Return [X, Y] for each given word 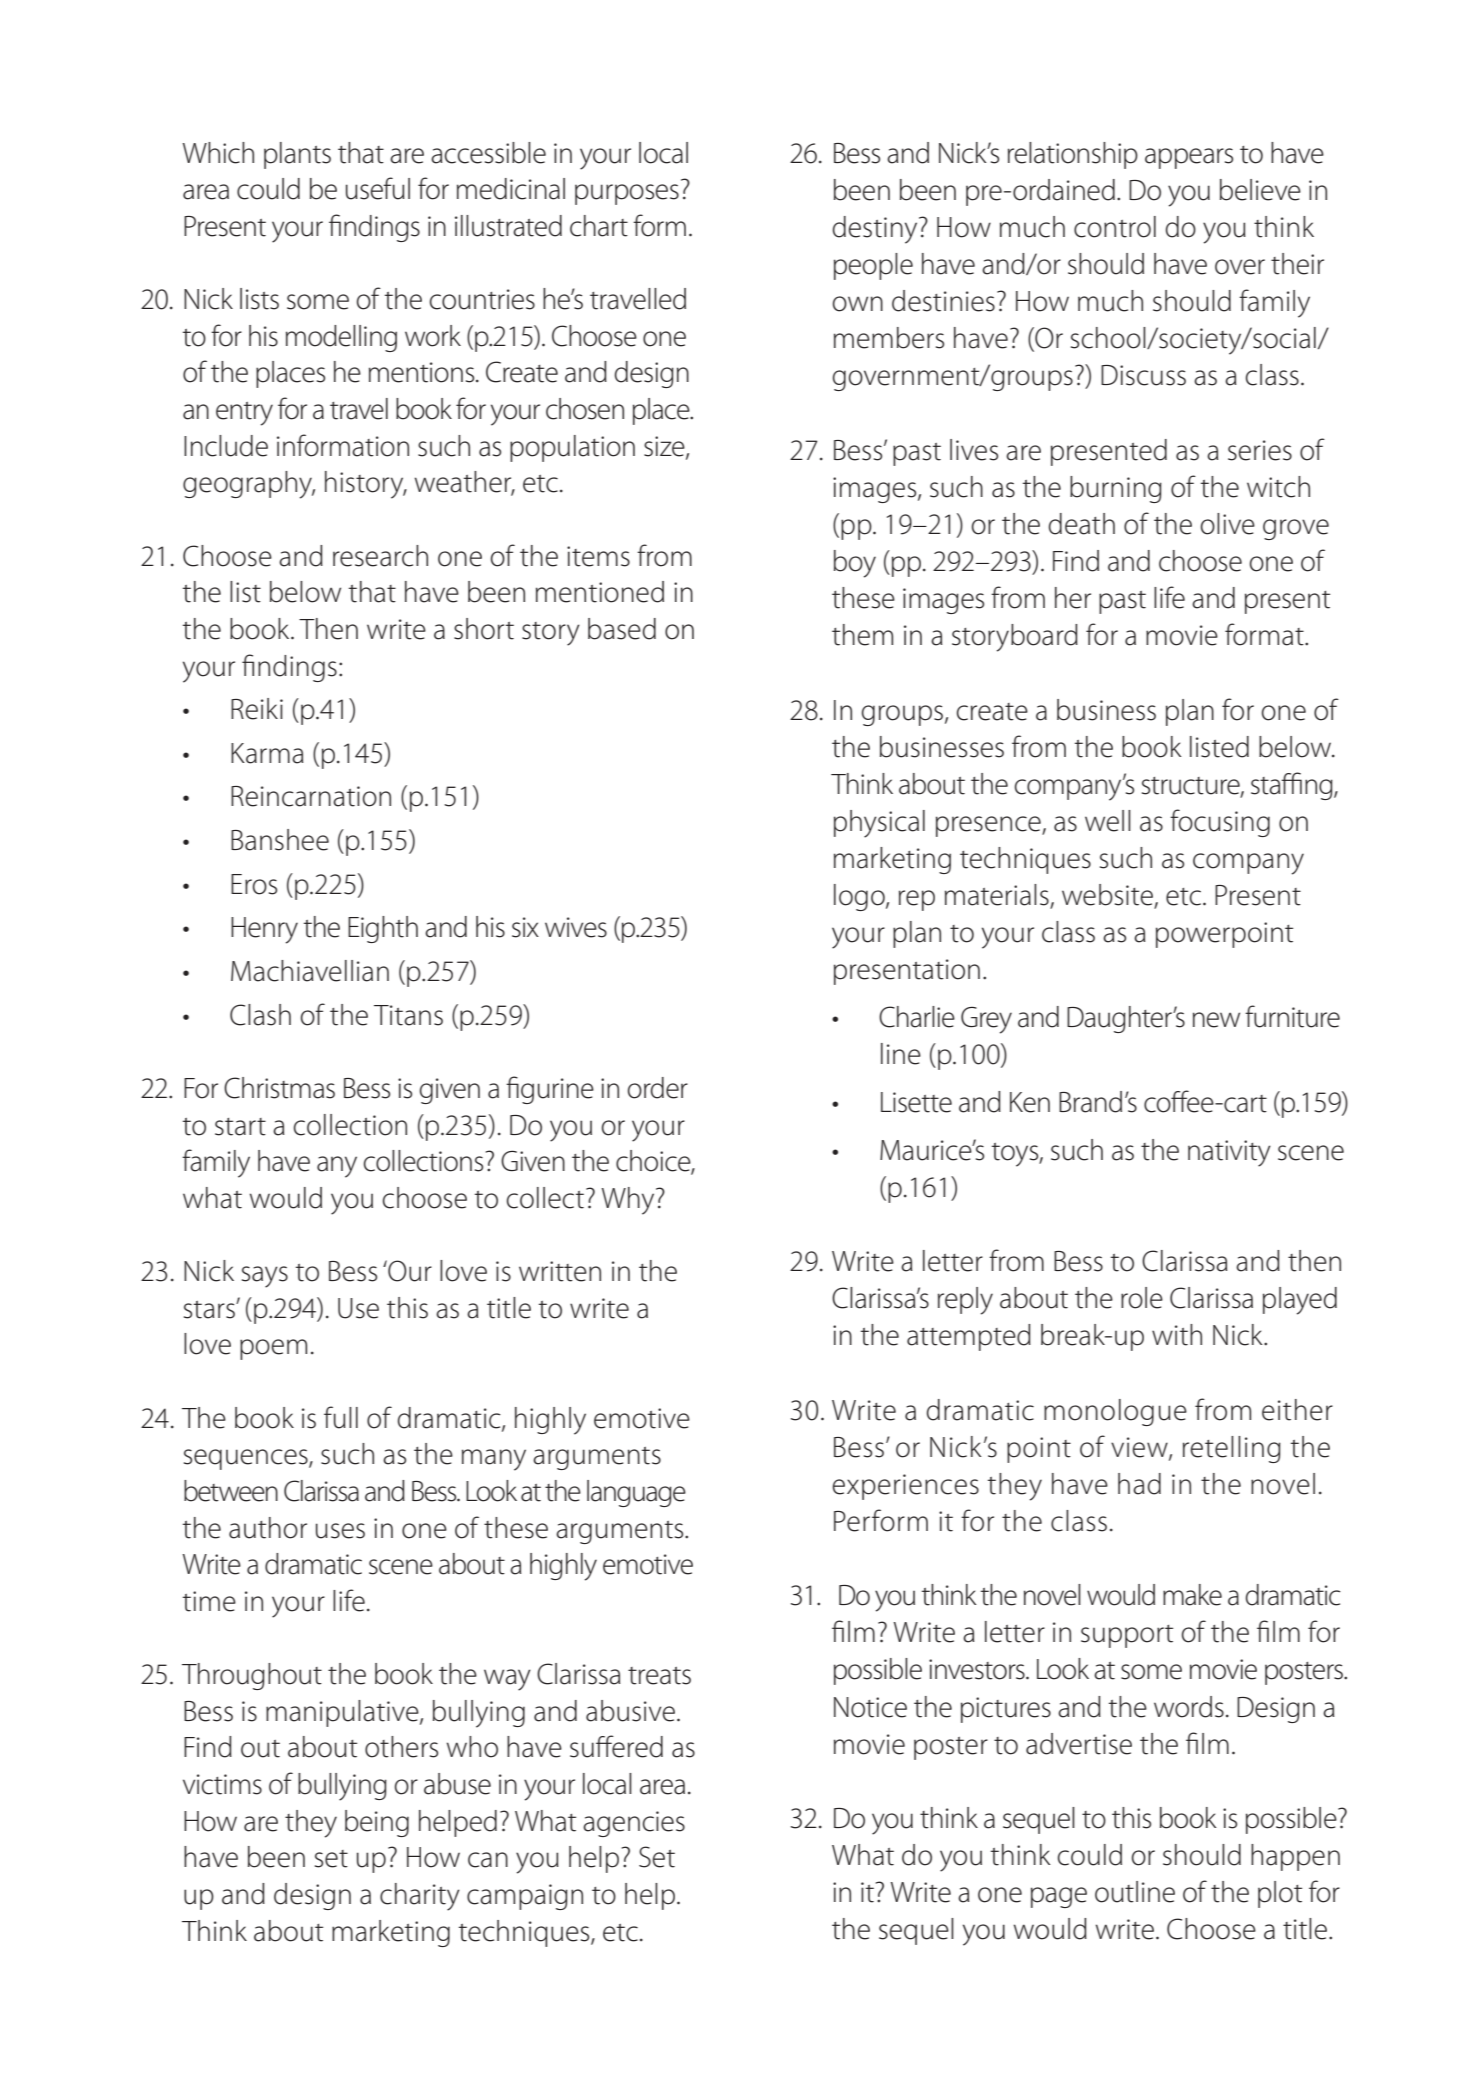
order [658, 1088]
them [862, 635]
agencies [634, 1824]
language [636, 1493]
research [380, 556]
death [1082, 524]
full [341, 1417]
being [377, 1823]
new [1216, 1020]
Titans [408, 1015]
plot [1280, 1894]
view [1140, 1448]
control [1115, 227]
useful [378, 188]
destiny [876, 230]
